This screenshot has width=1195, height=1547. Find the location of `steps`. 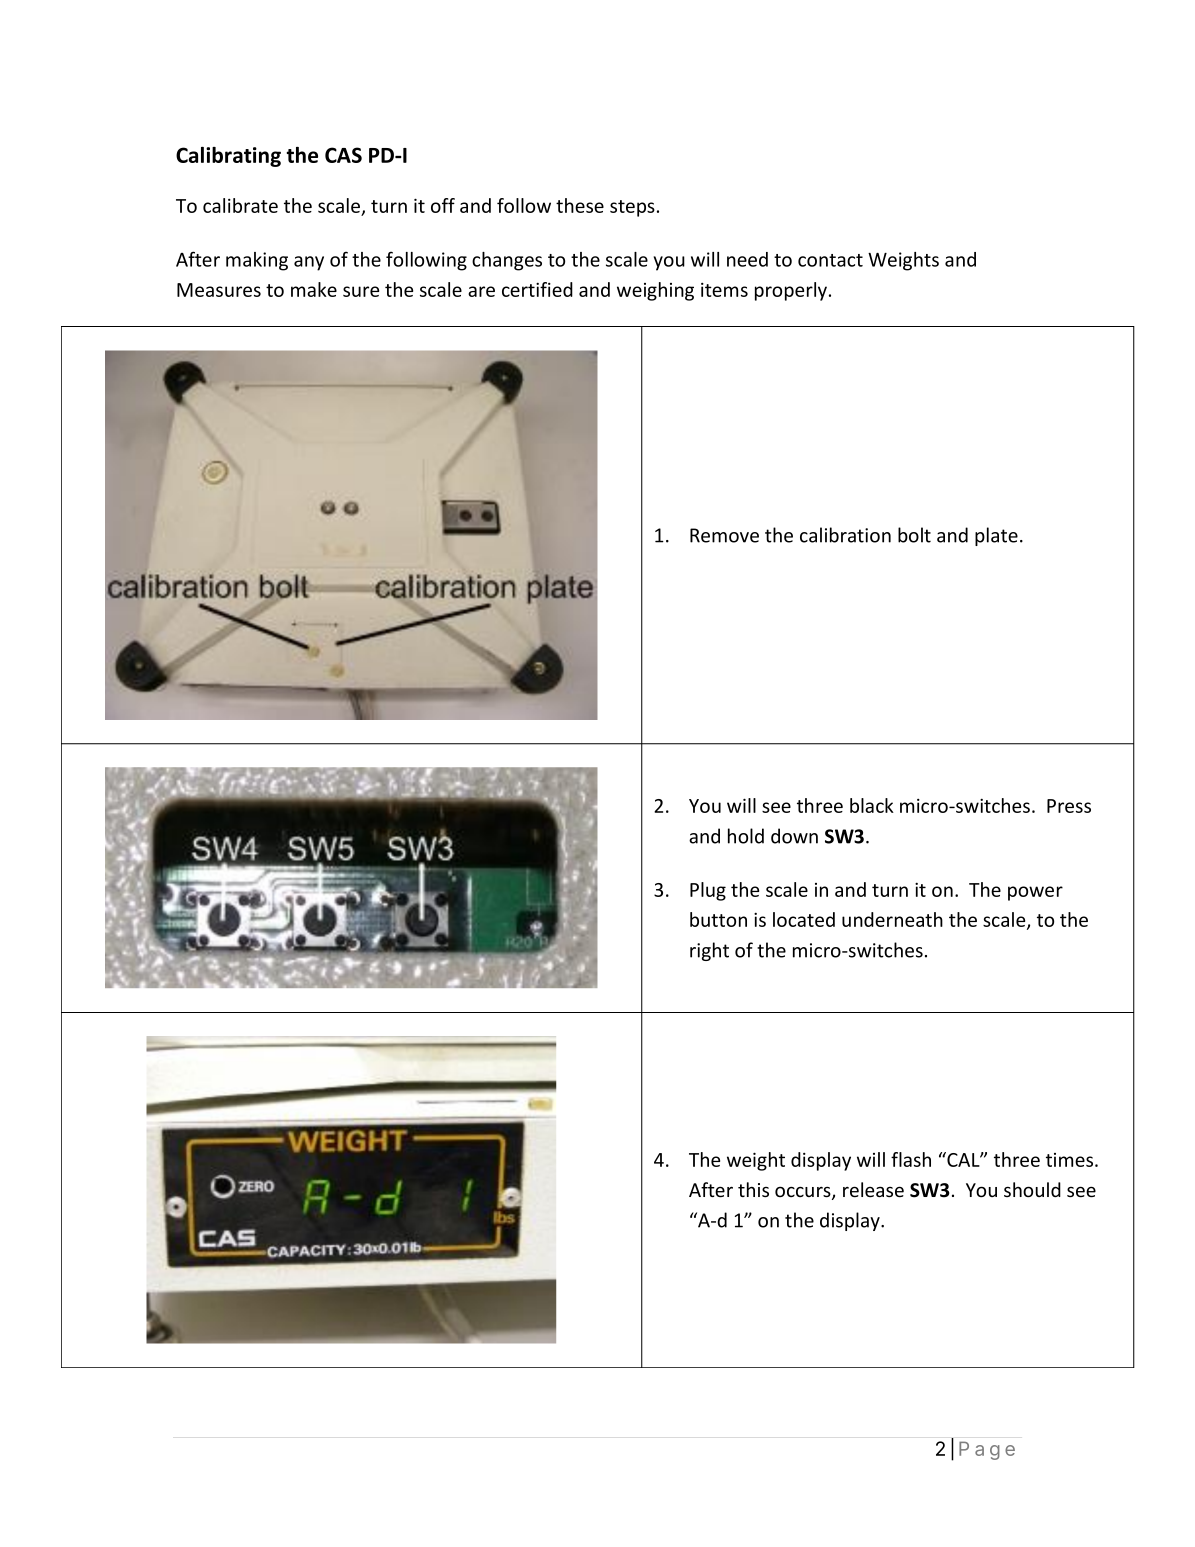

steps is located at coordinates (632, 208).
